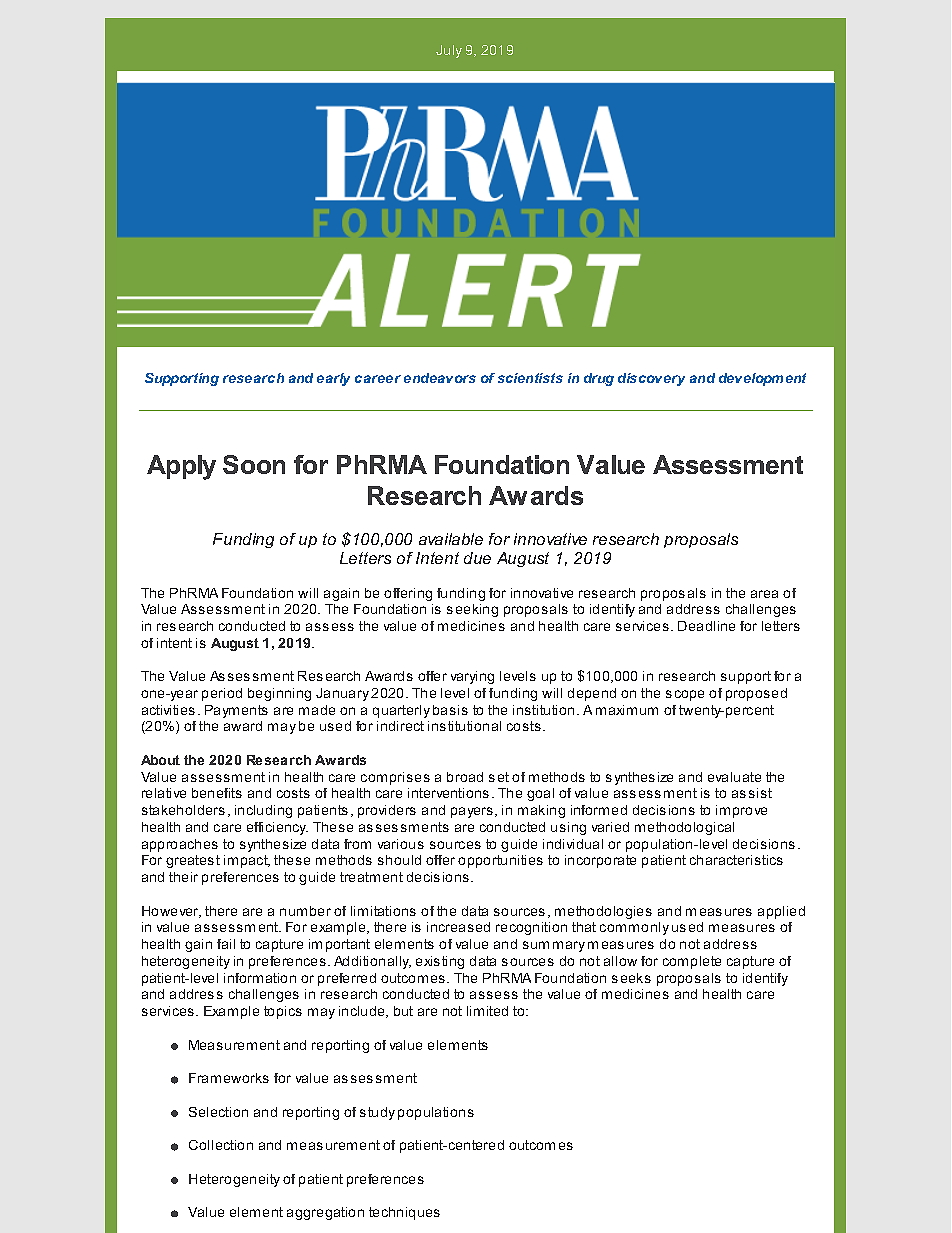 The height and width of the screenshot is (1233, 952). I want to click on fail, so click(226, 944).
